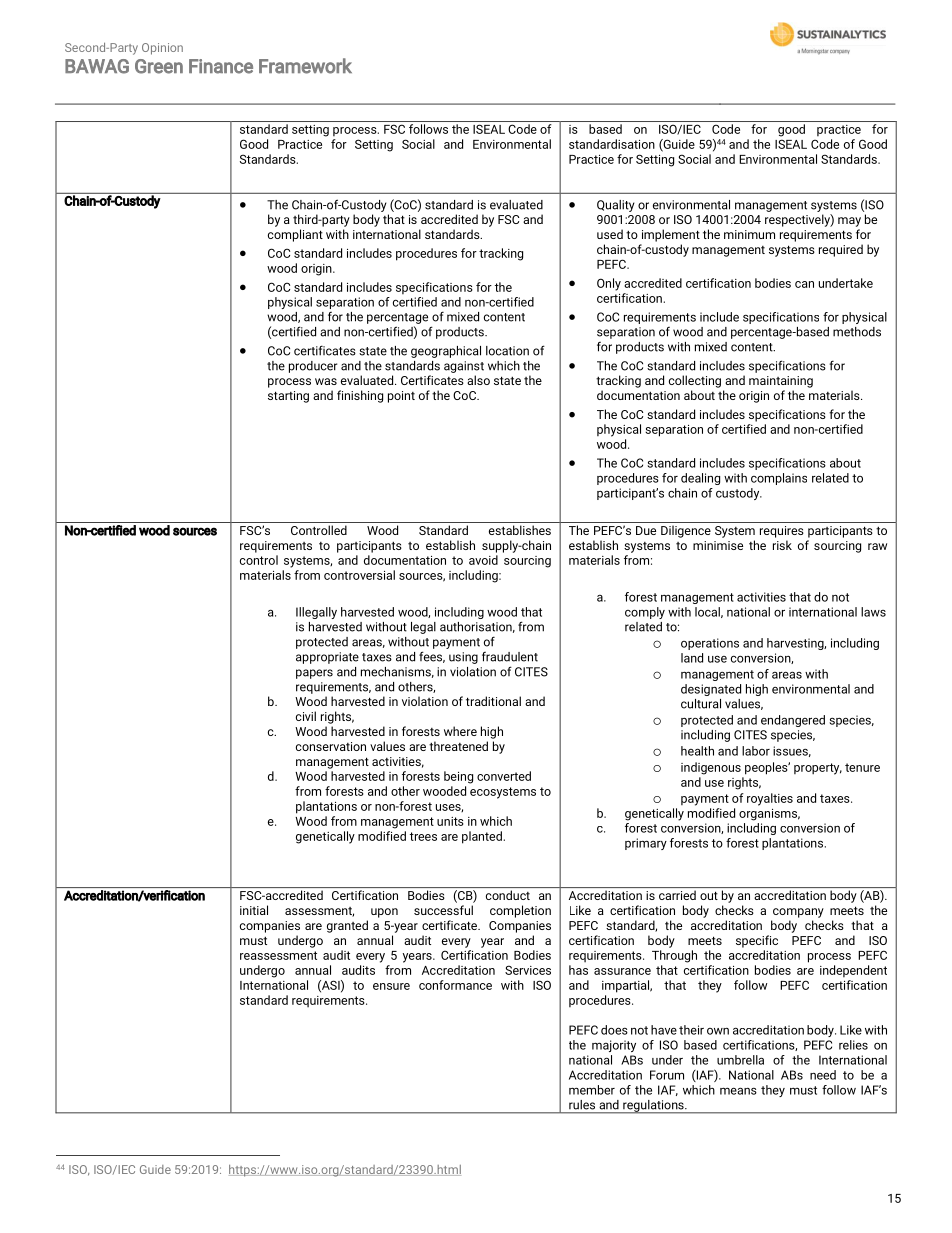 The width and height of the screenshot is (952, 1233). I want to click on initial, so click(254, 910).
